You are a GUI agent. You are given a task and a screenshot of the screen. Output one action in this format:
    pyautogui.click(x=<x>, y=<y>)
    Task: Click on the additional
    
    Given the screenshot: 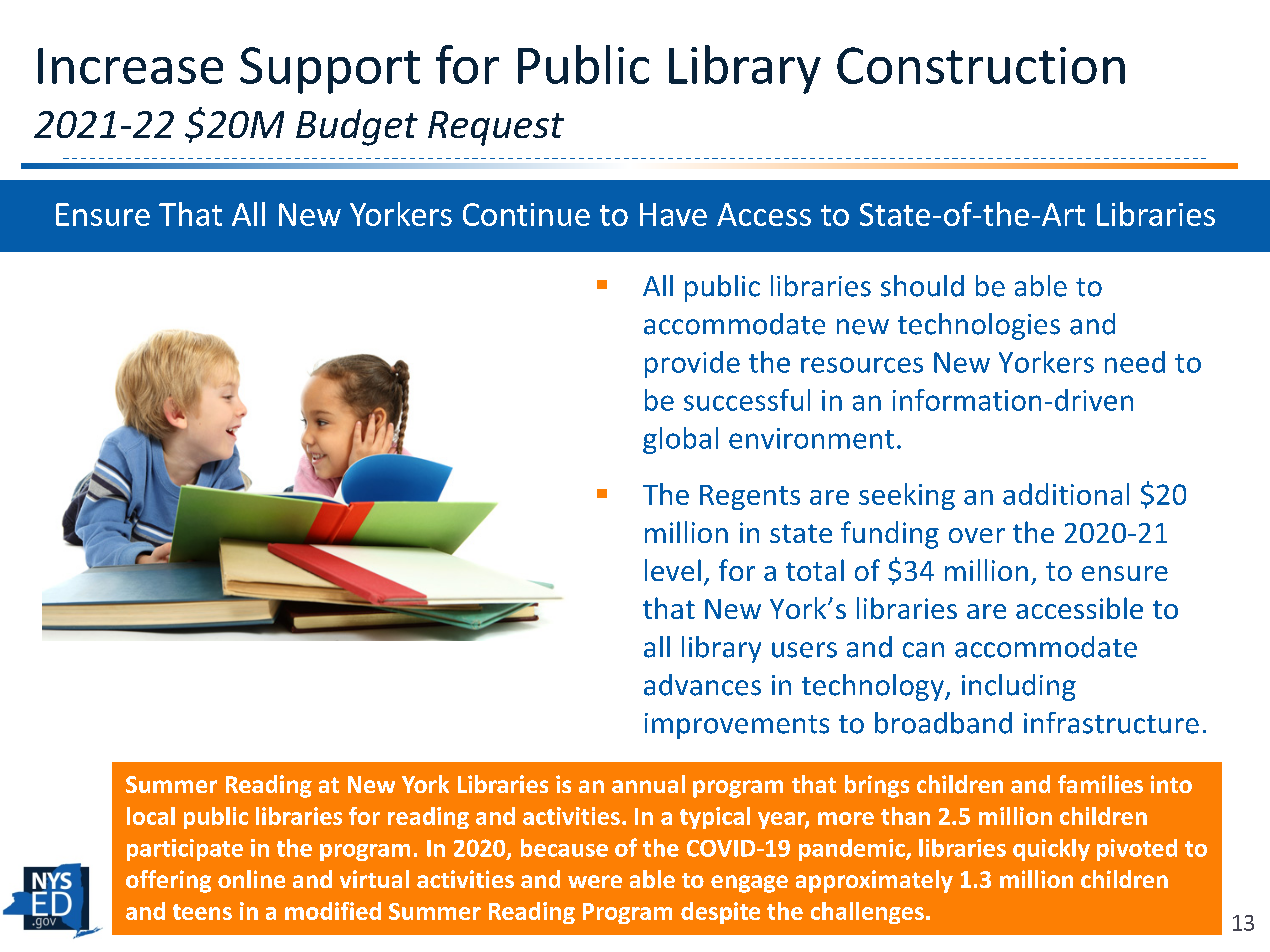 What is the action you would take?
    pyautogui.click(x=1066, y=494)
